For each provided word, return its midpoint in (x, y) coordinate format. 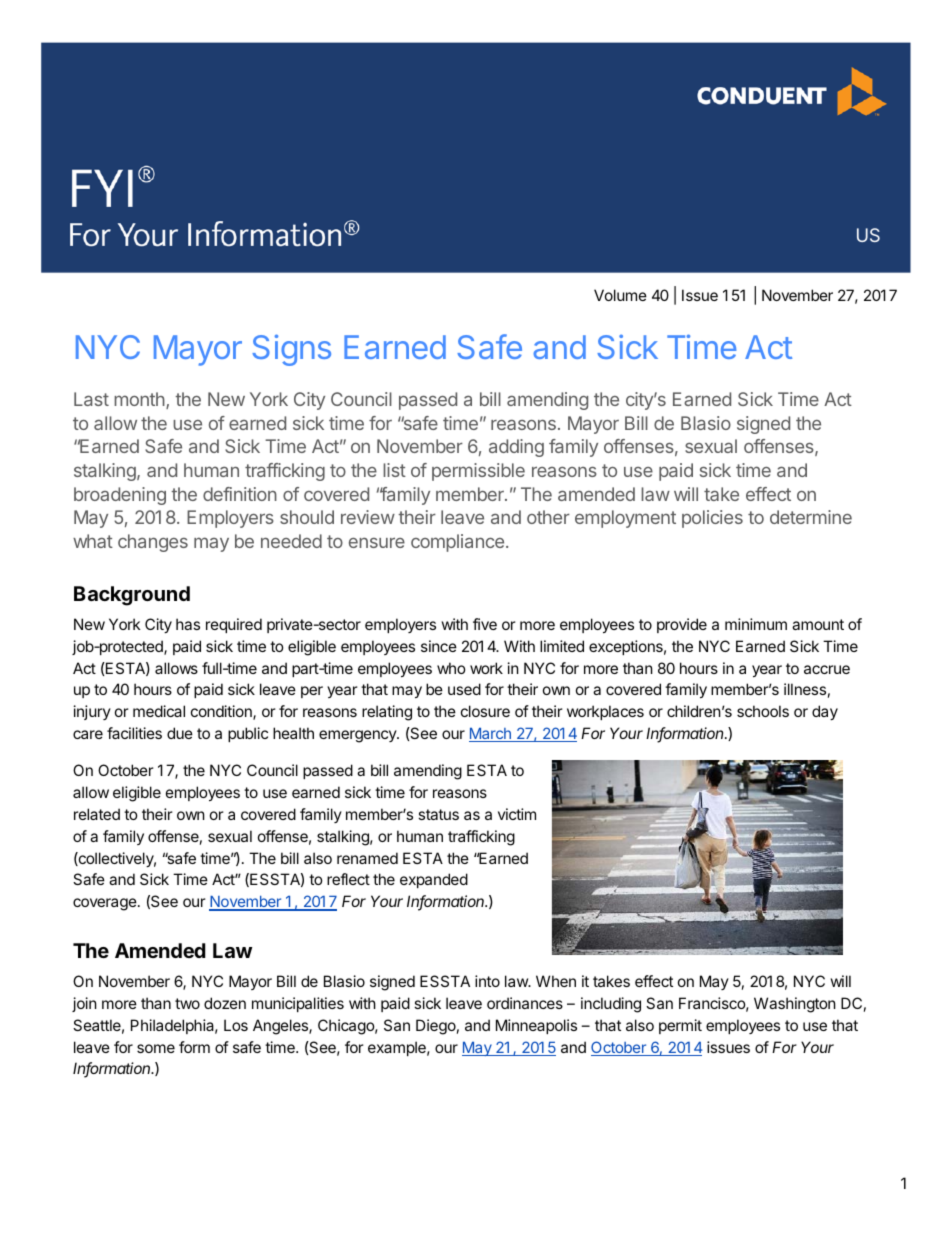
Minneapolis (536, 1026)
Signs (291, 350)
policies (712, 519)
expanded (434, 880)
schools (763, 711)
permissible (478, 472)
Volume (620, 295)
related (97, 814)
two (187, 1003)
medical (159, 711)
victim (517, 814)
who (451, 668)
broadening (120, 496)
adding (516, 448)
